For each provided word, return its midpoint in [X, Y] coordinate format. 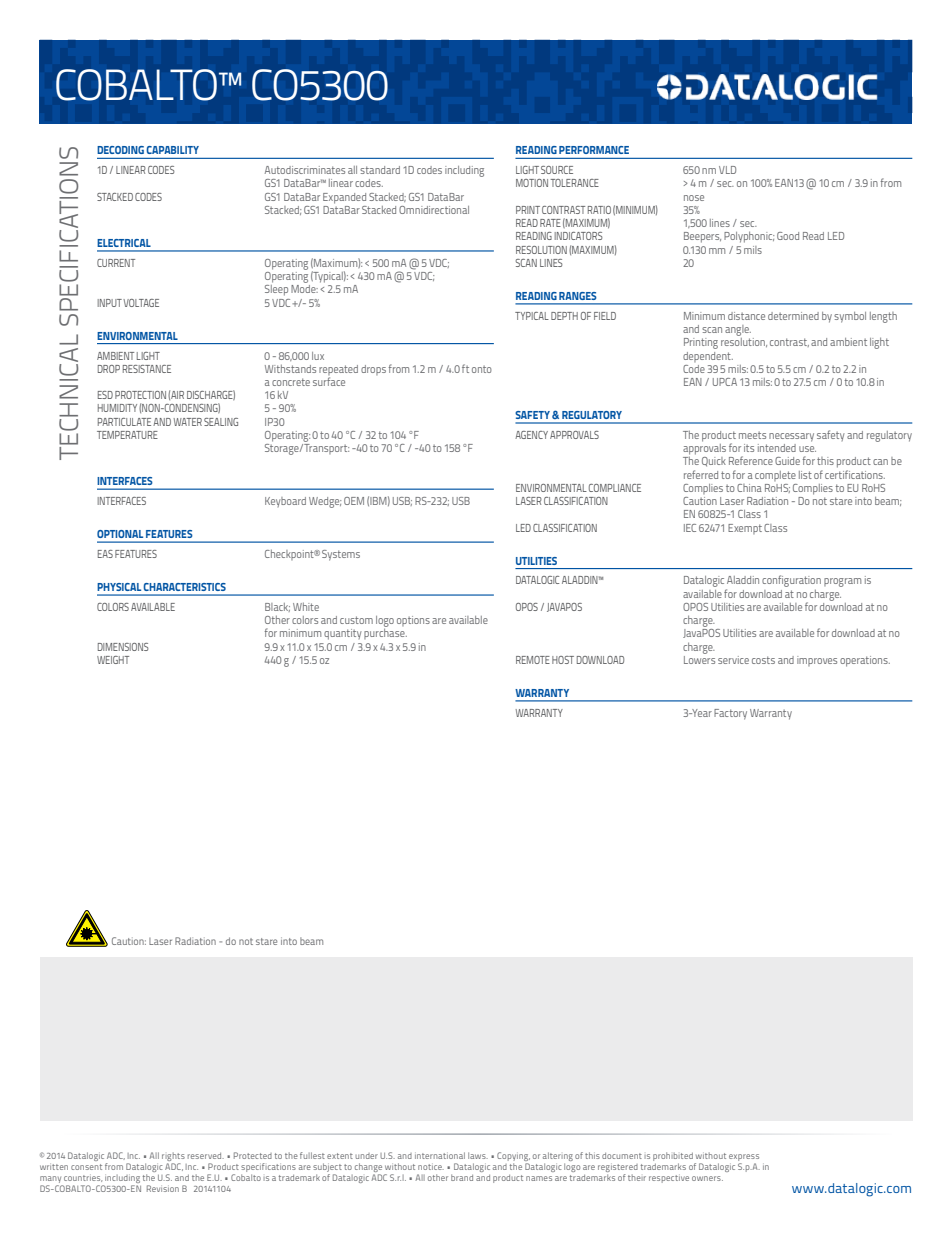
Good [788, 236]
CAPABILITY [173, 150]
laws [478, 1155]
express [744, 1159]
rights [173, 1158]
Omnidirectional [434, 210]
